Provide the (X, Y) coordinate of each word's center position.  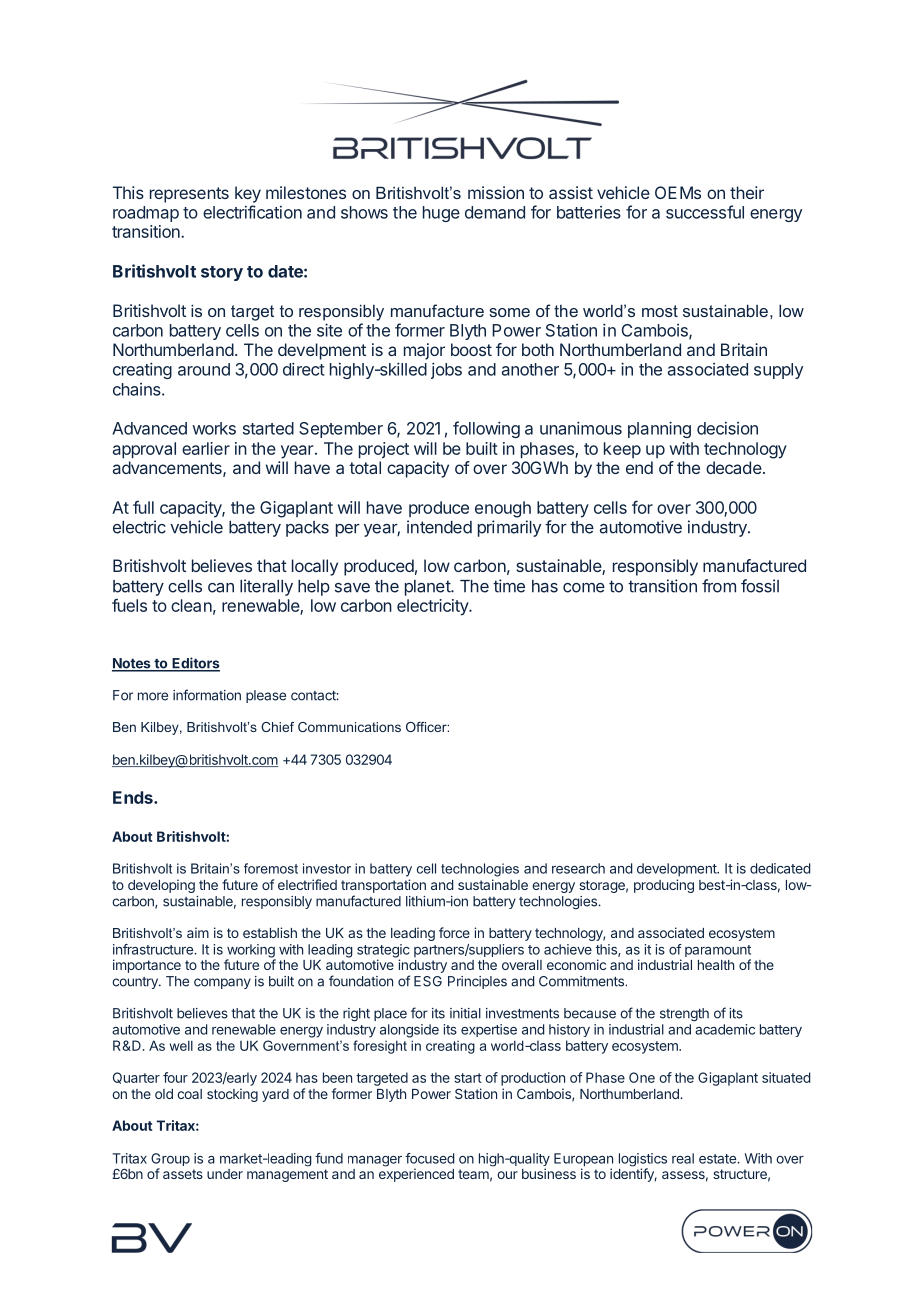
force (454, 932)
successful (705, 212)
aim (198, 932)
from (719, 586)
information (207, 695)
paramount (718, 952)
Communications (349, 727)
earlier (206, 448)
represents (189, 195)
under (225, 1174)
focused (429, 1158)
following (486, 429)
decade (734, 467)
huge (441, 214)
